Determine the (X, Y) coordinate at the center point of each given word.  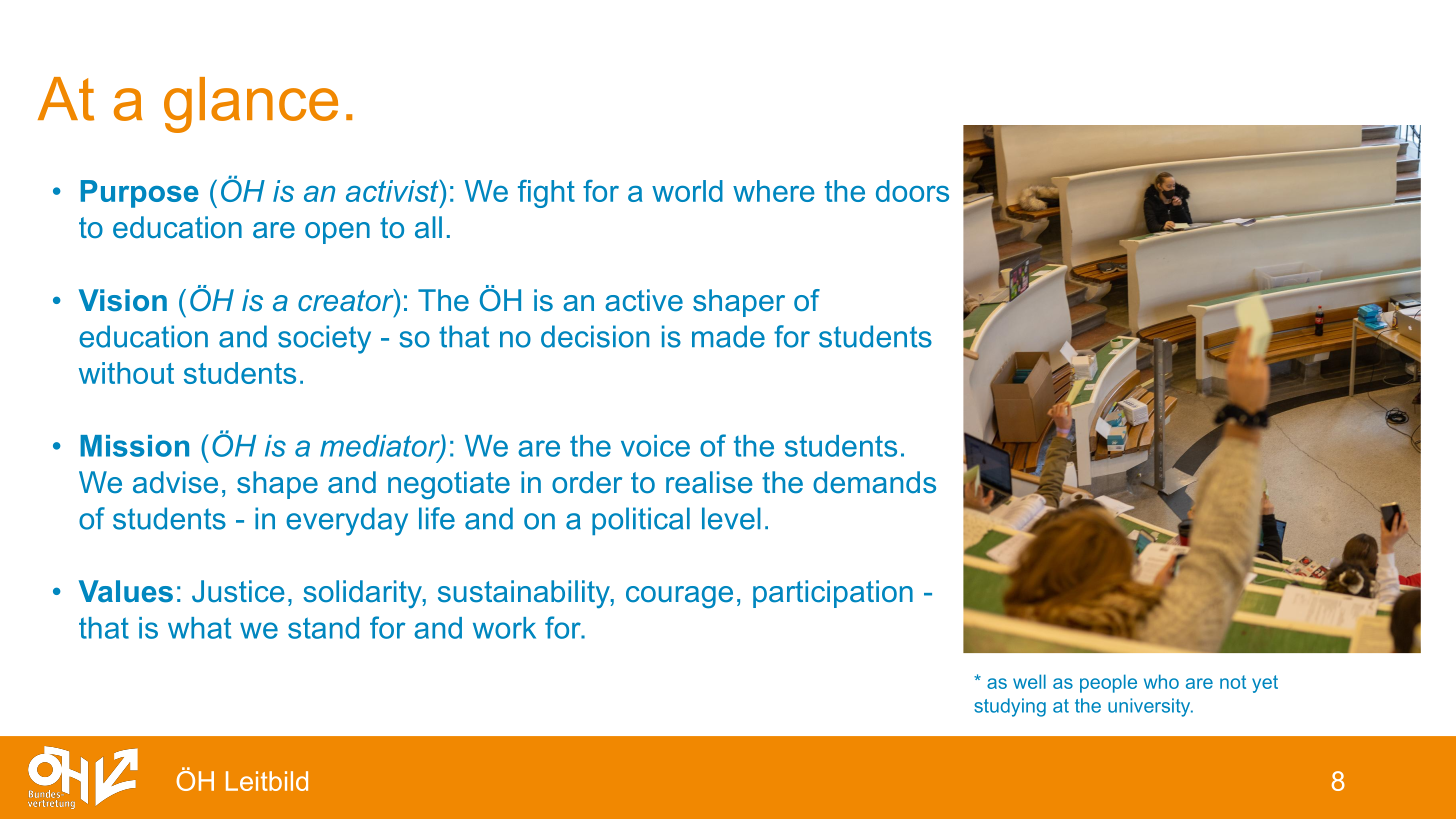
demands (874, 482)
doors (912, 191)
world (687, 191)
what (199, 628)
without (126, 373)
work (504, 628)
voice (655, 446)
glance (251, 105)
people (1108, 683)
